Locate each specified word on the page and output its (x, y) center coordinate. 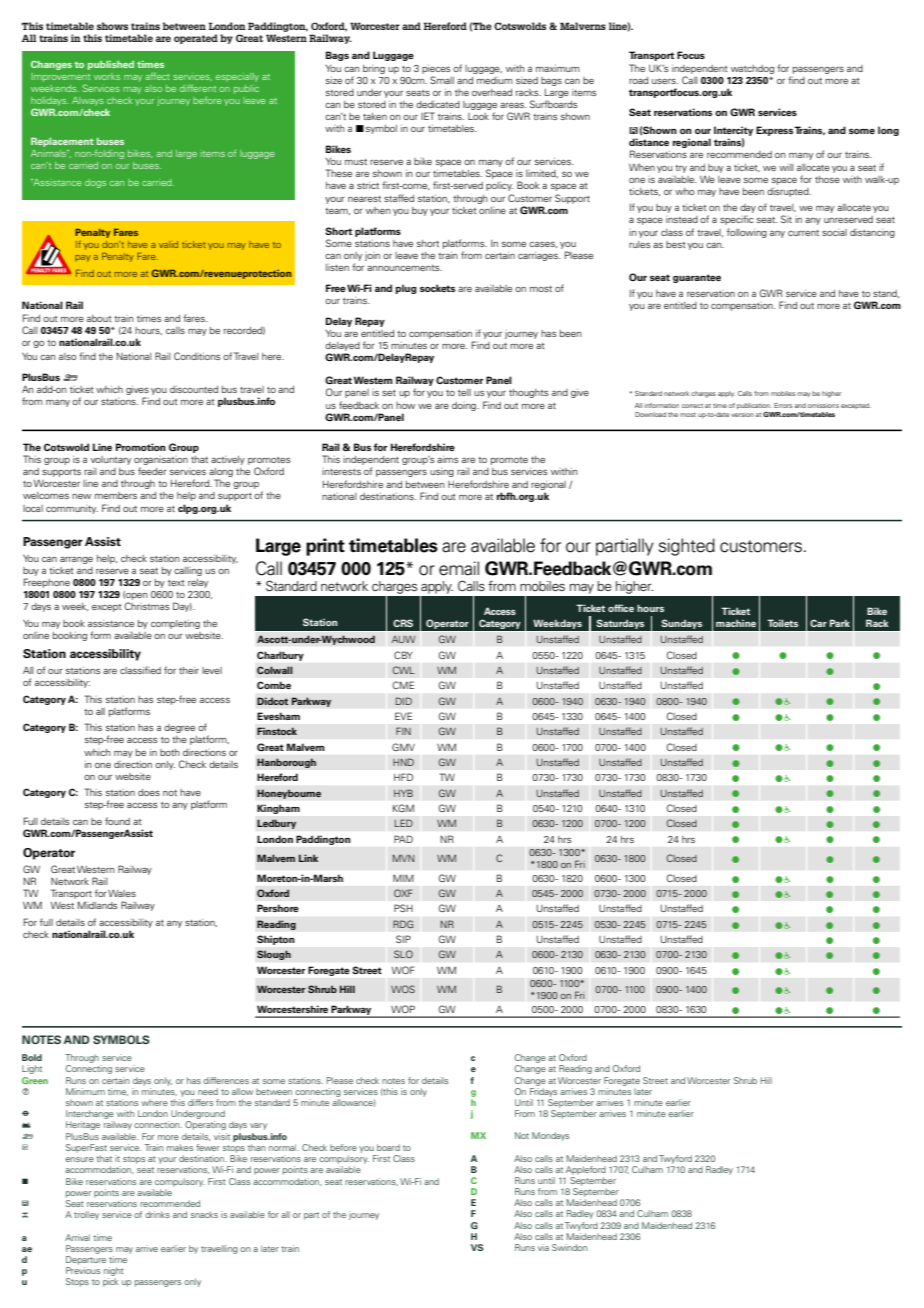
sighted (687, 547)
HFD (403, 777)
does (149, 792)
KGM (403, 808)
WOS (403, 989)
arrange (76, 560)
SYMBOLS (121, 1039)
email (459, 568)
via (543, 1247)
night (114, 1271)
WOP (403, 1009)
